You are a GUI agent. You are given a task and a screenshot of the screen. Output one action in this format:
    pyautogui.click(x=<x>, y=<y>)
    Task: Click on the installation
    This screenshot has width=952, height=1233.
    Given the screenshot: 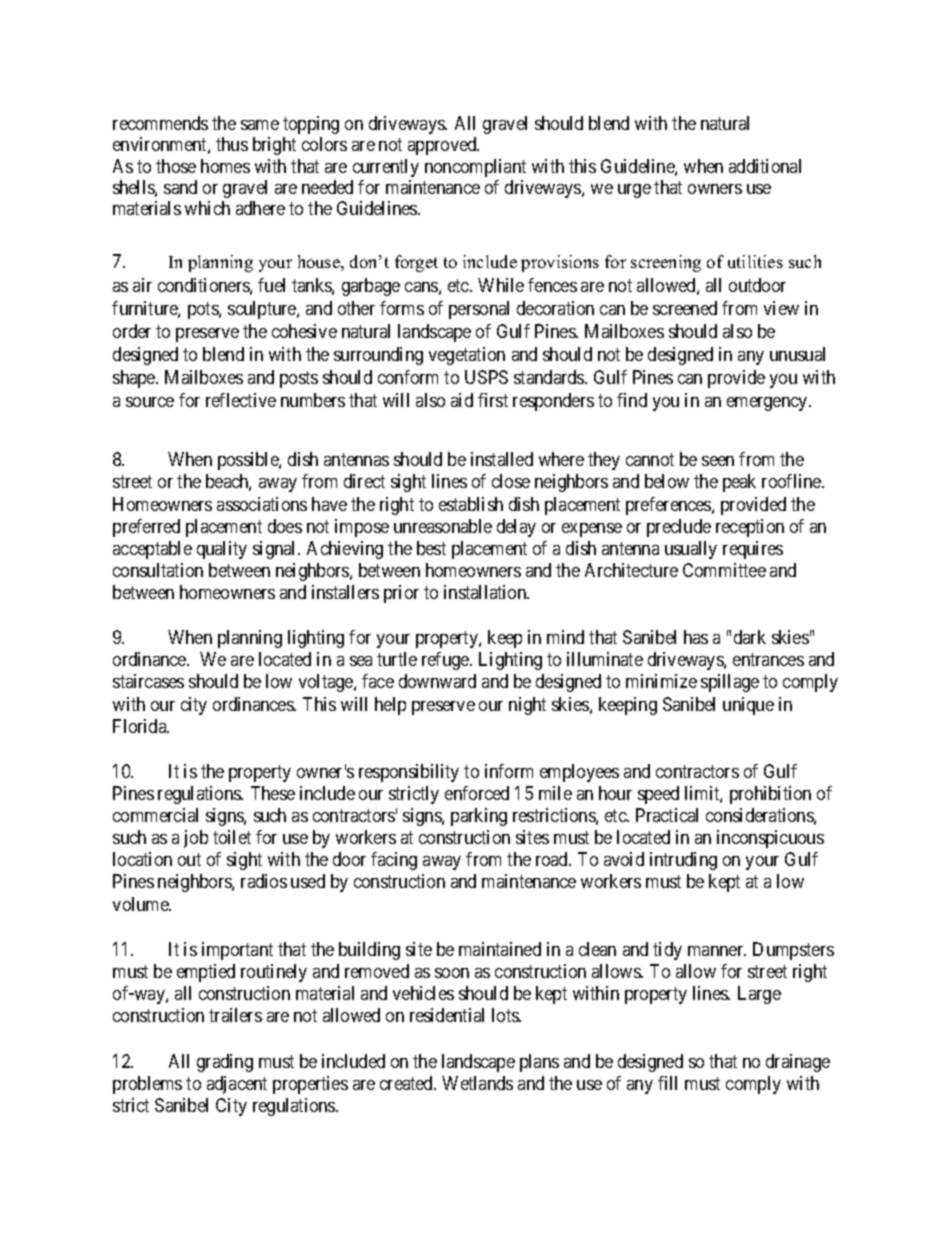 What is the action you would take?
    pyautogui.click(x=486, y=592)
